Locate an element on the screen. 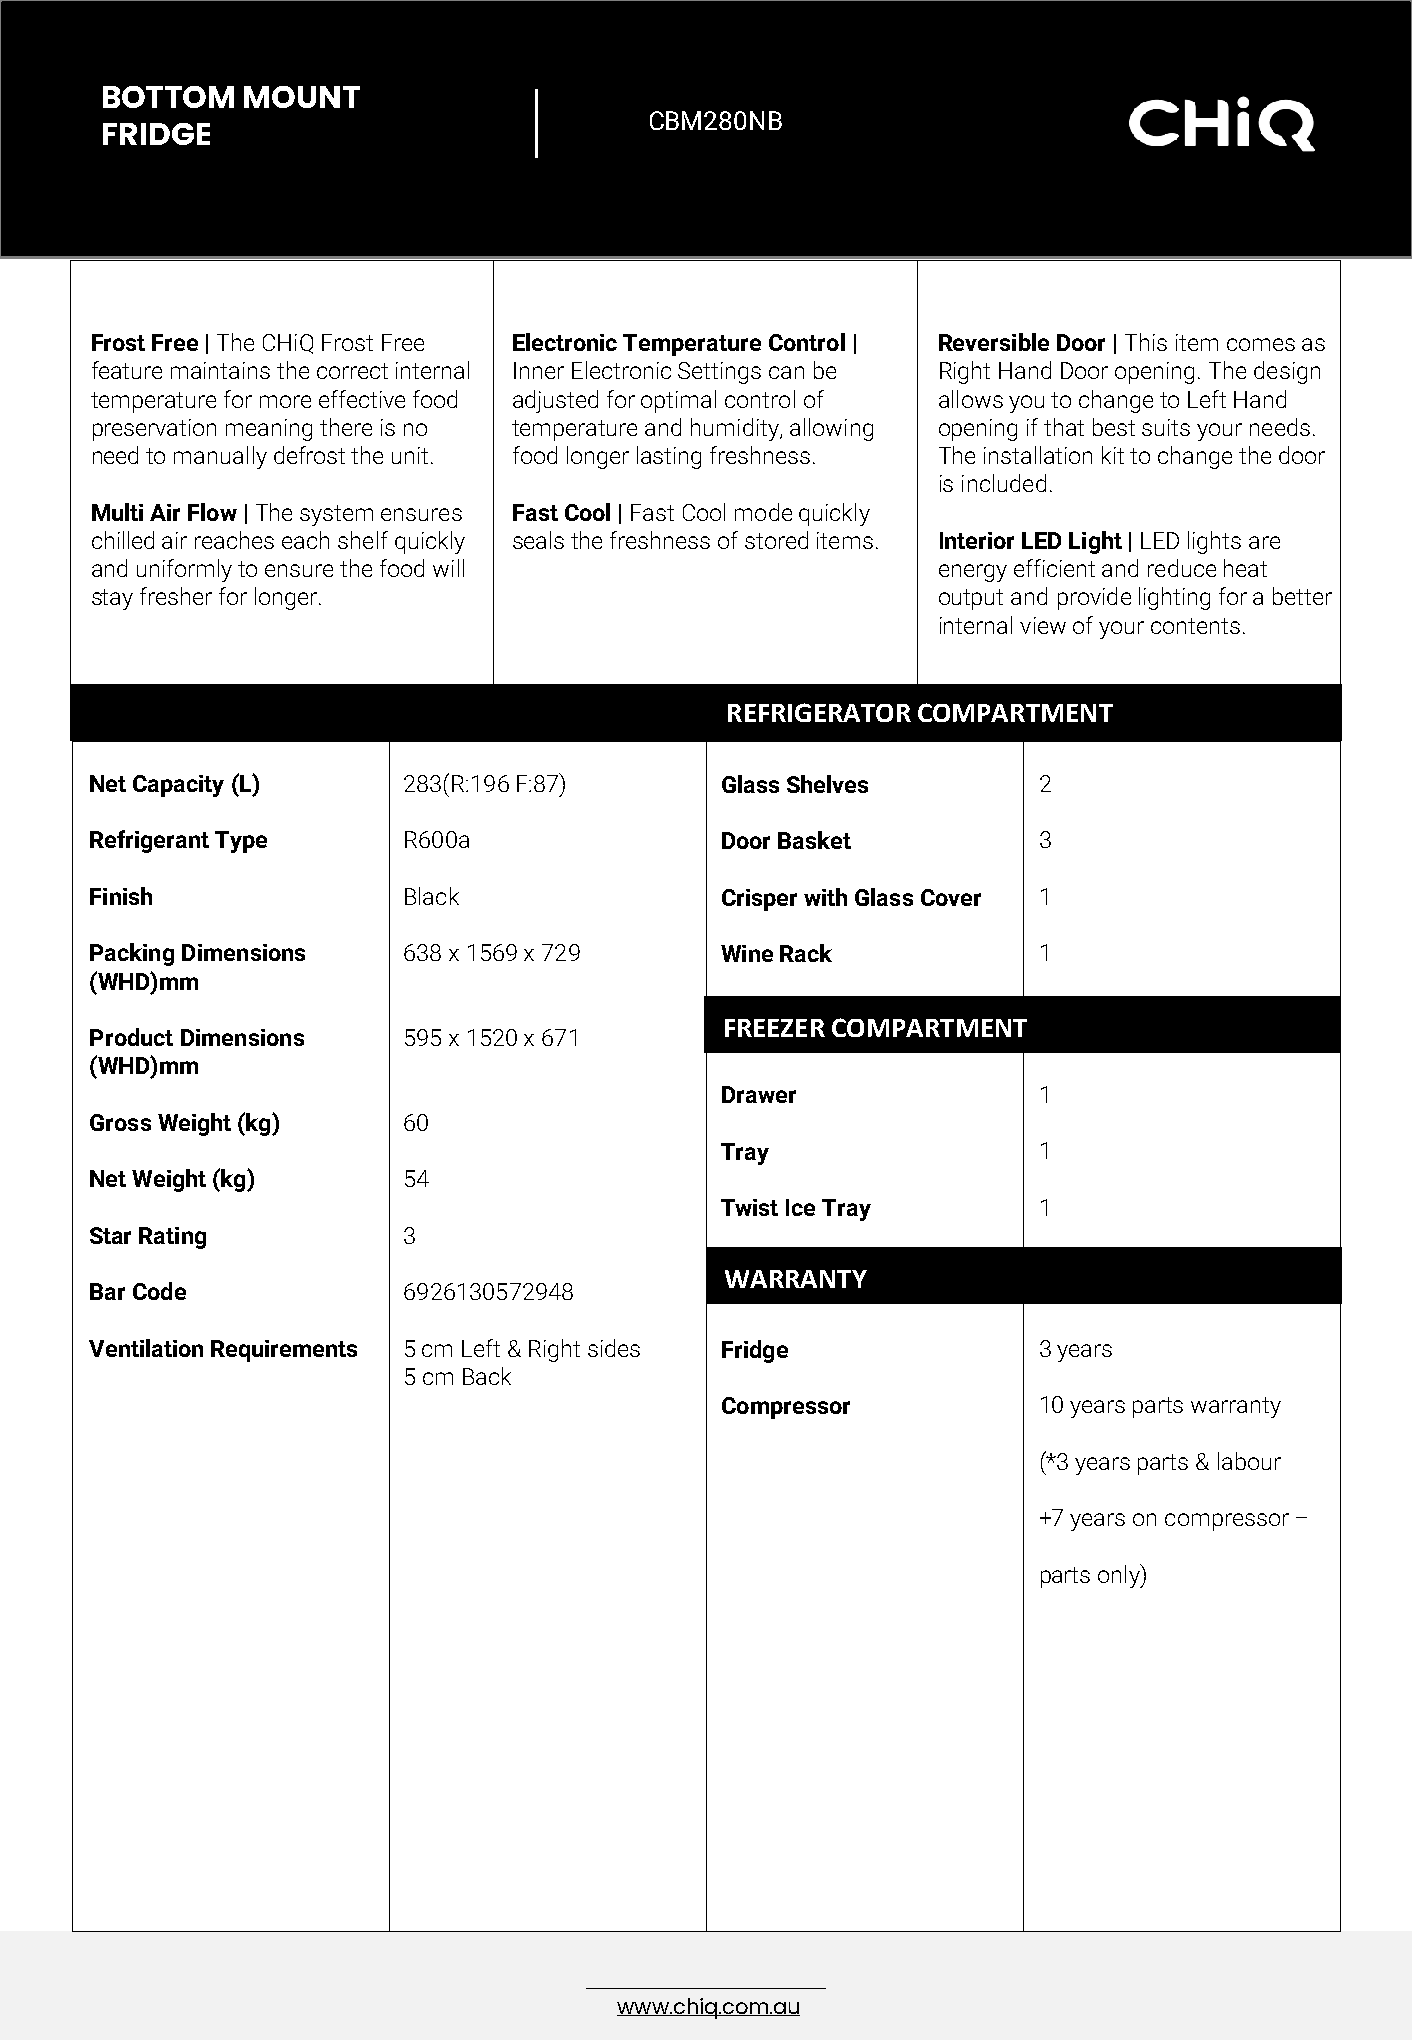 This screenshot has height=2040, width=1412. Type is located at coordinates (241, 842).
